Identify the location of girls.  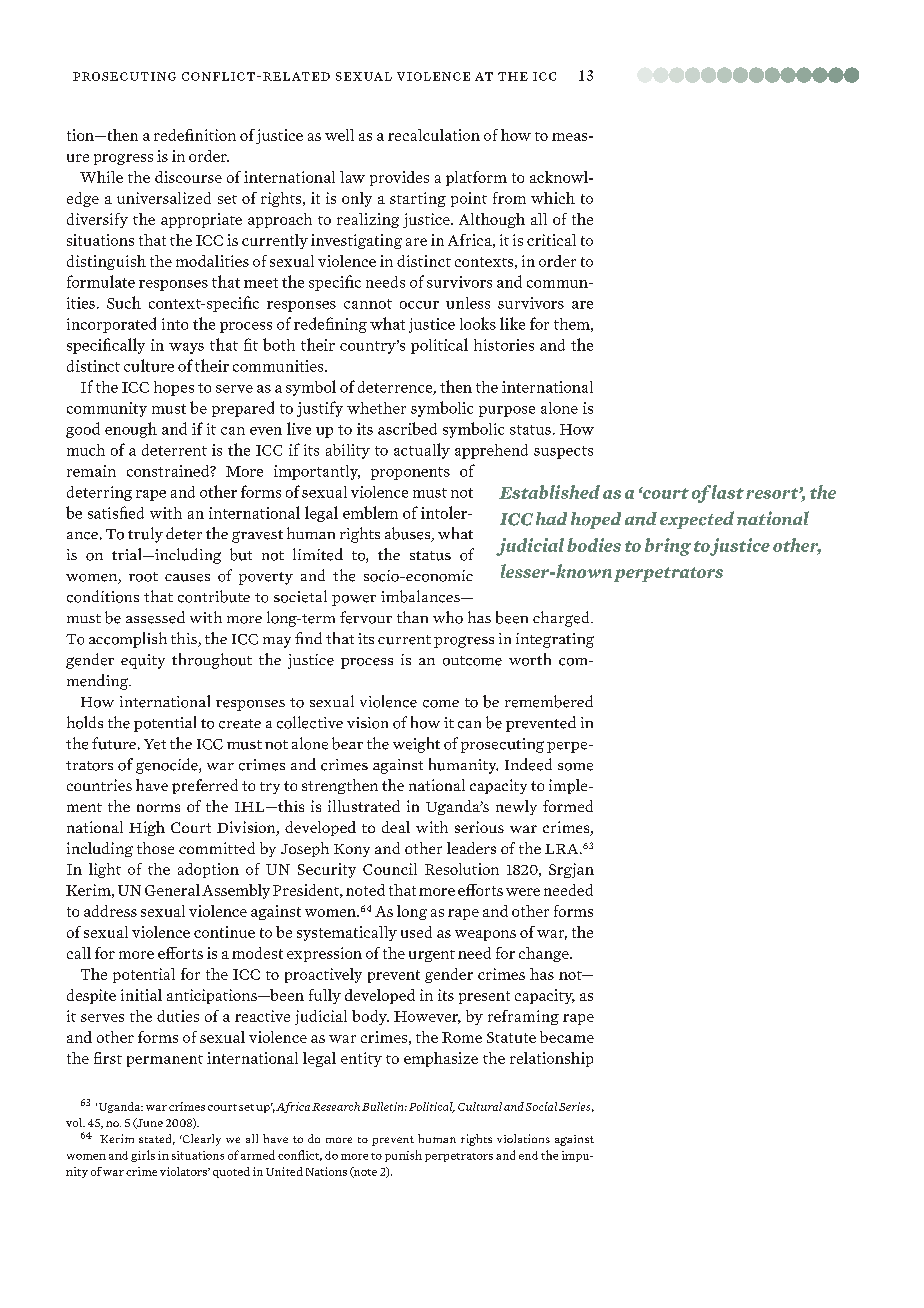
(143, 1156).
